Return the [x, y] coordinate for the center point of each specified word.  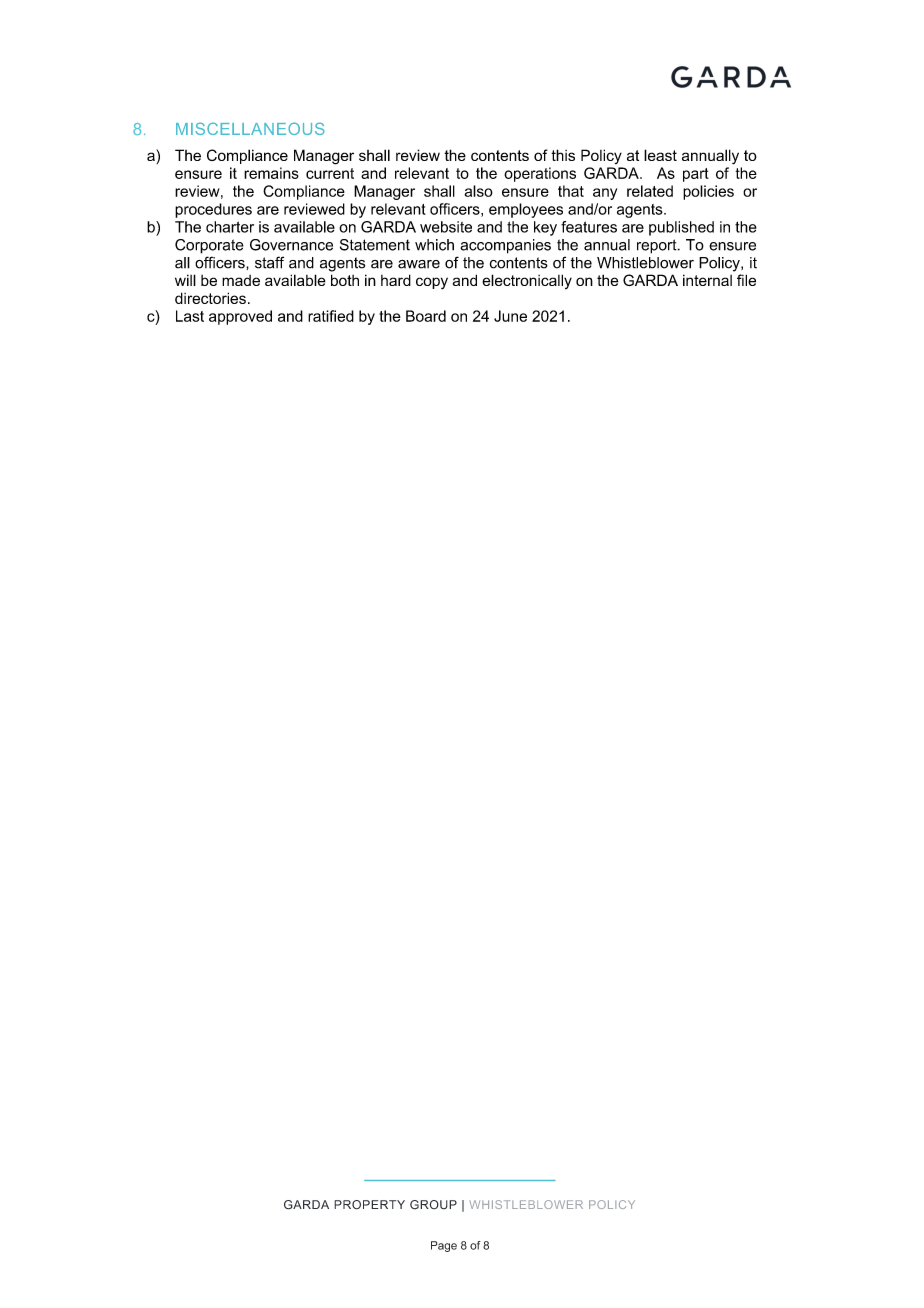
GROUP [433, 1205]
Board [426, 316]
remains [271, 173]
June [510, 316]
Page [444, 1246]
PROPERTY [369, 1205]
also [478, 191]
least [660, 155]
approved [240, 317]
